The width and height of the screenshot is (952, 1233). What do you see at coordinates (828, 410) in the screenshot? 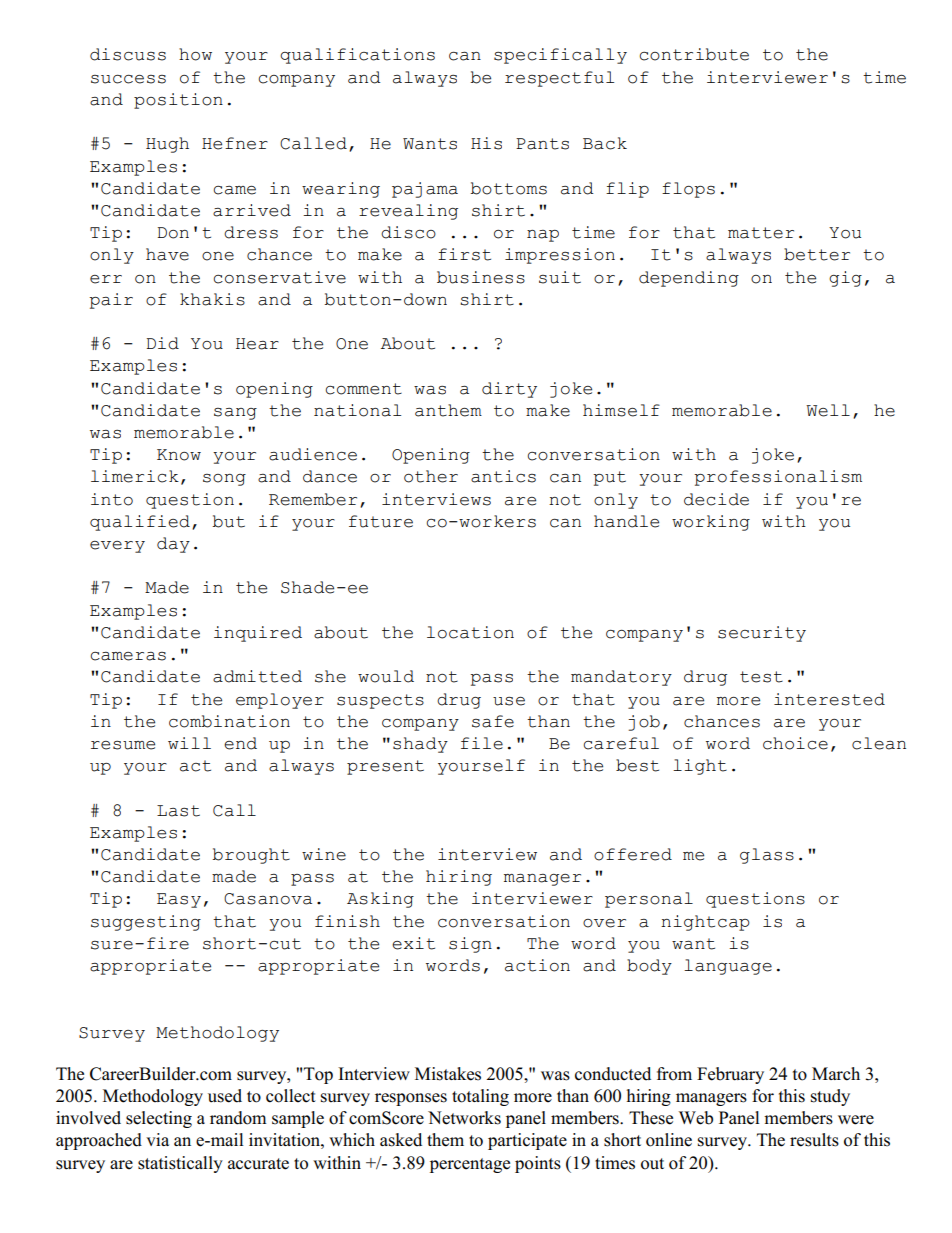
I see `Well` at bounding box center [828, 410].
